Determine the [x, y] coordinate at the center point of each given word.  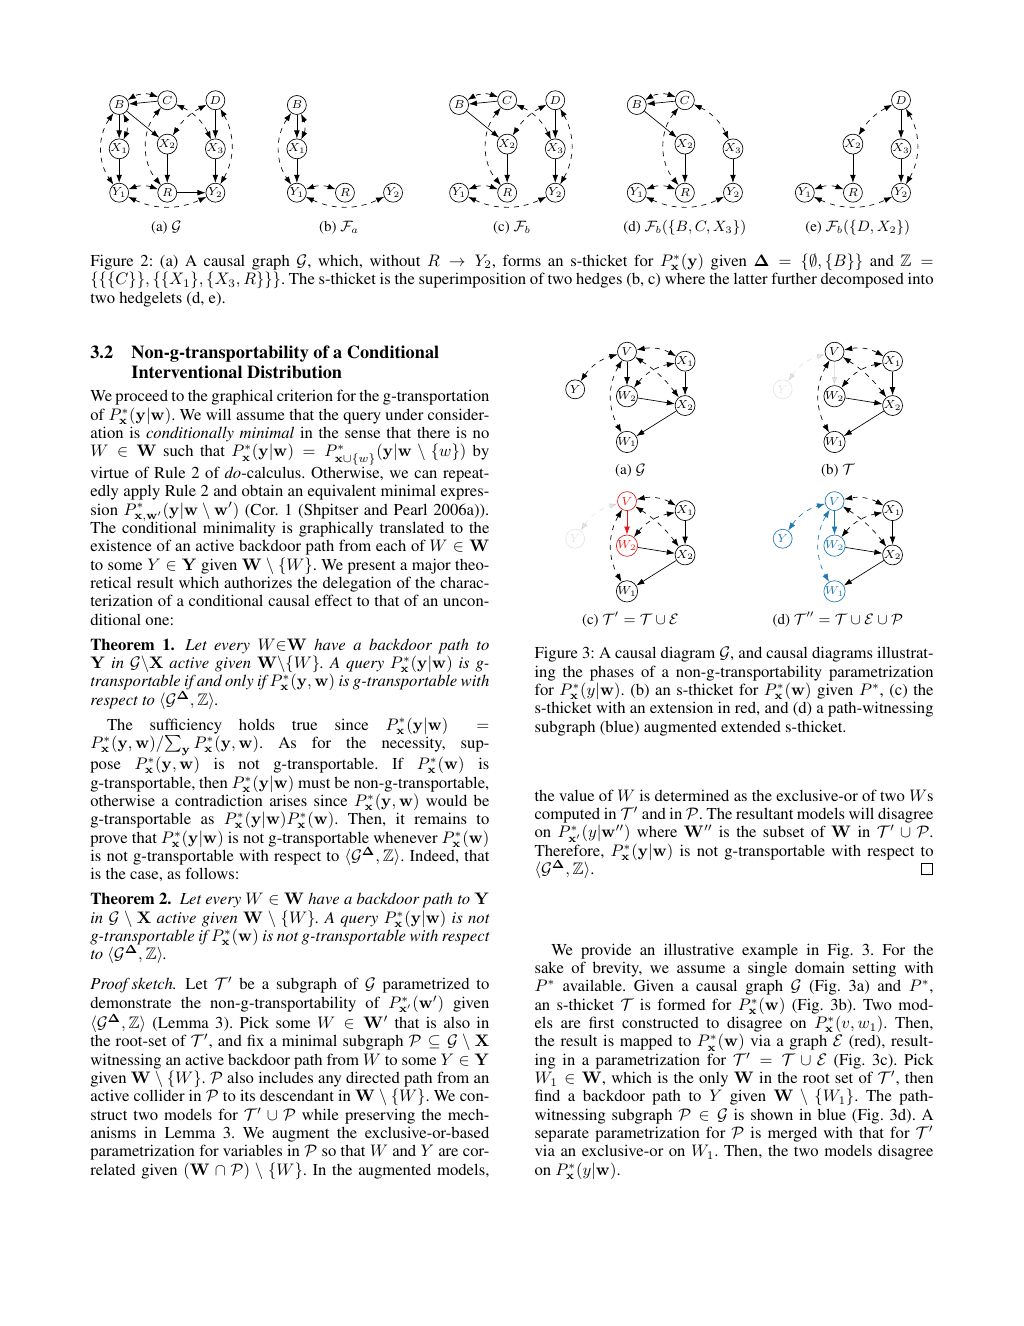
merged [792, 1135]
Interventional [187, 372]
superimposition [472, 280]
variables [252, 1150]
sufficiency [186, 727]
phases [612, 674]
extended [751, 726]
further [794, 278]
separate [562, 1136]
